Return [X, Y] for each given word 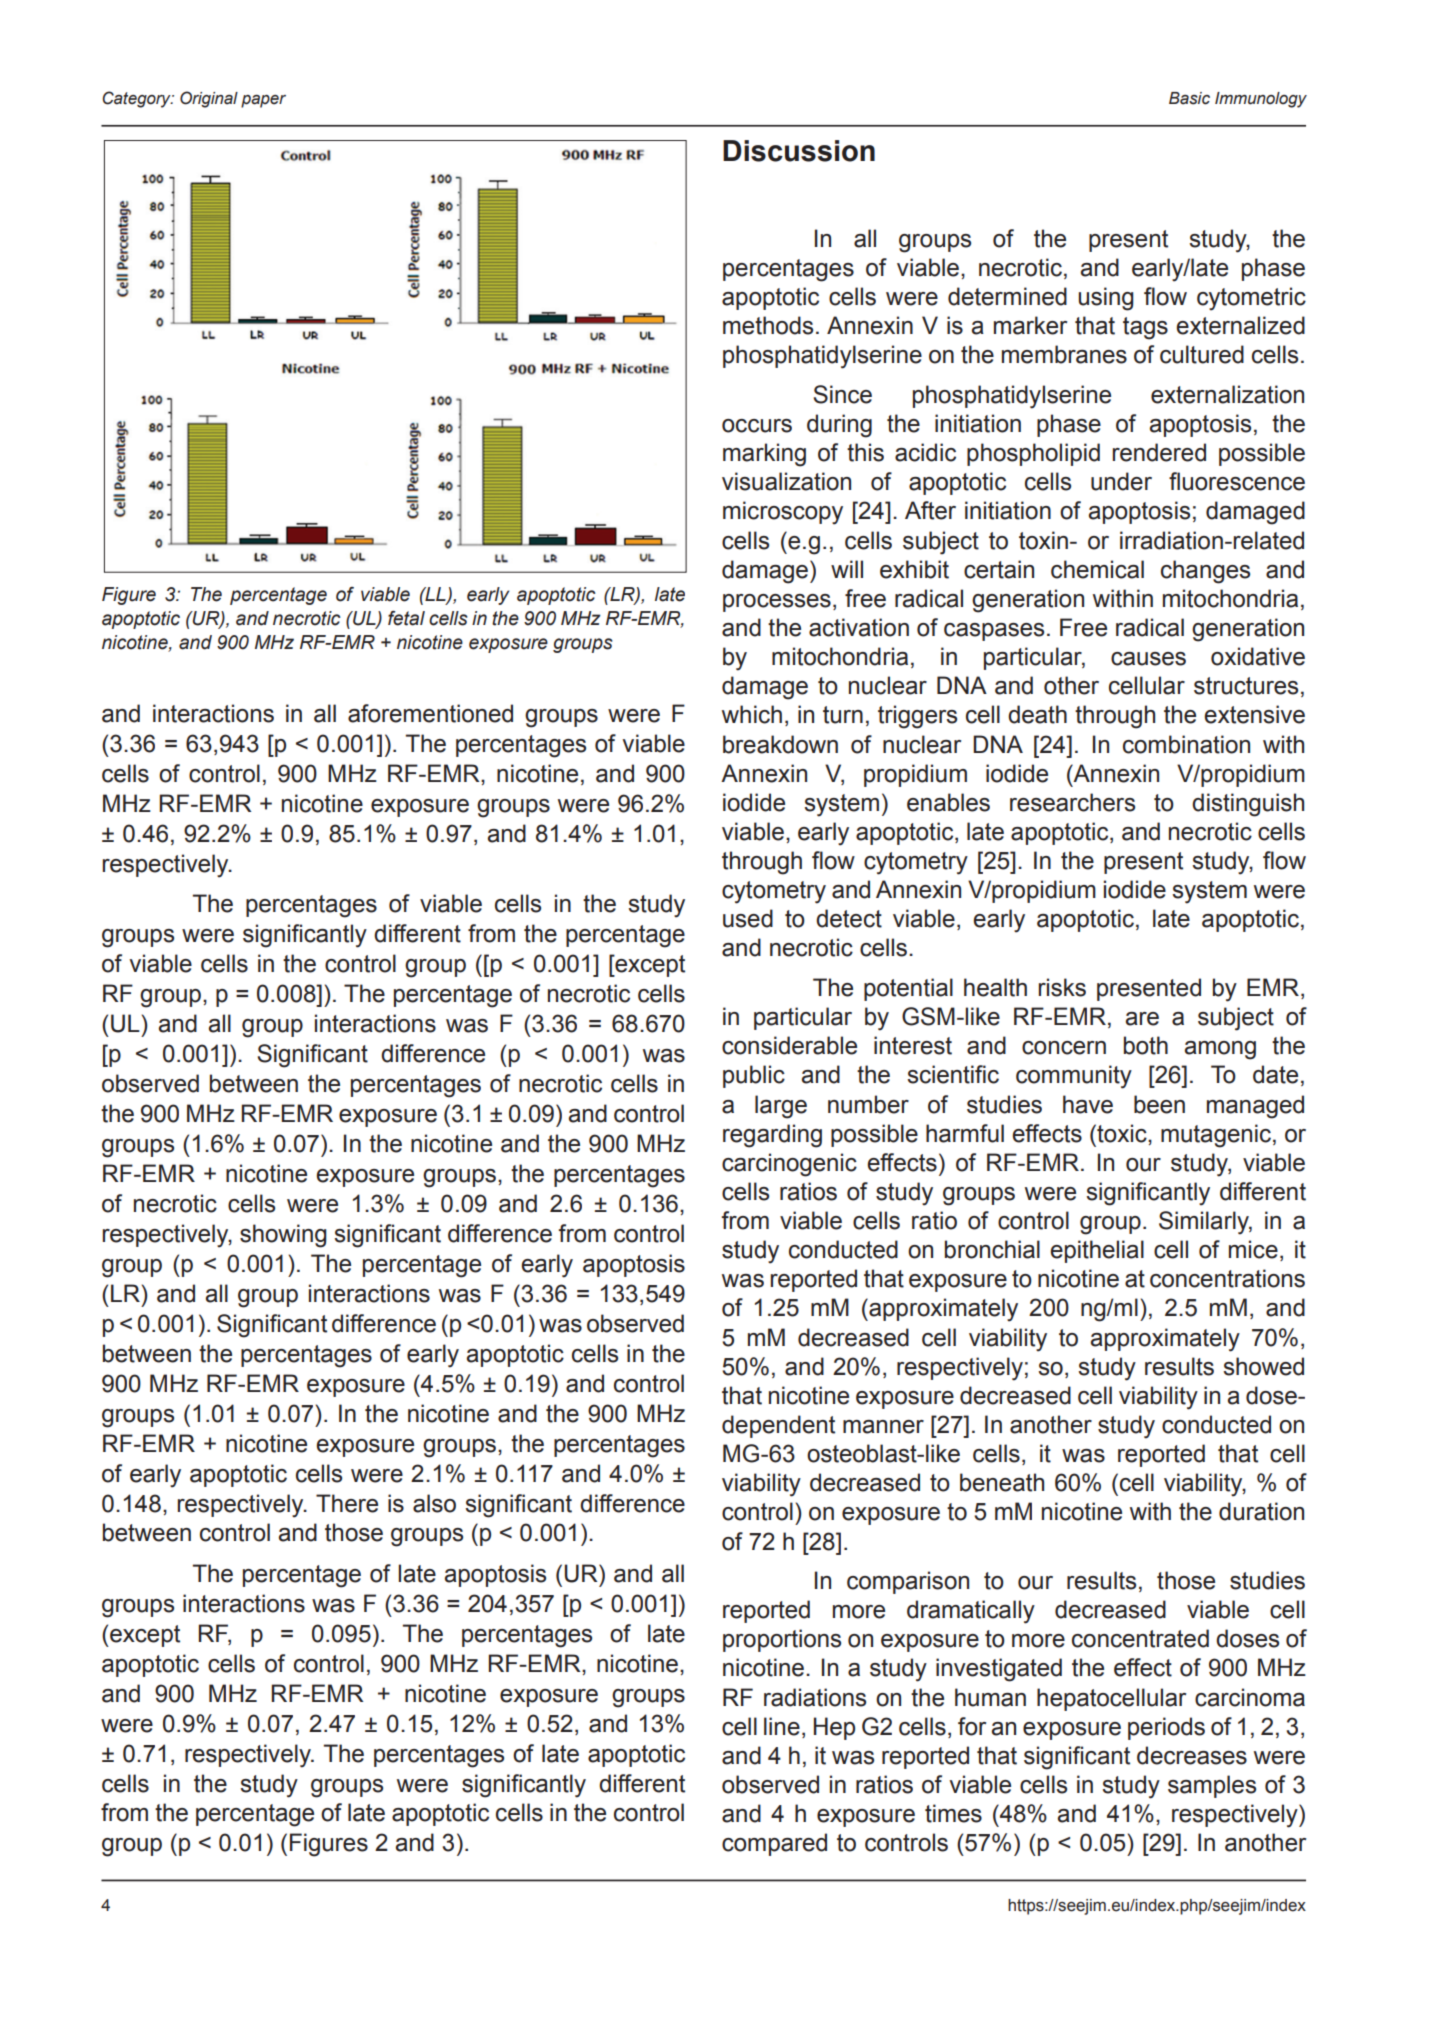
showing [283, 1236]
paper [263, 101]
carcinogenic [789, 1165]
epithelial [1097, 1251]
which [752, 714]
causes [1148, 659]
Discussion [799, 151]
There [347, 1503]
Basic [1189, 98]
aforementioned [430, 713]
